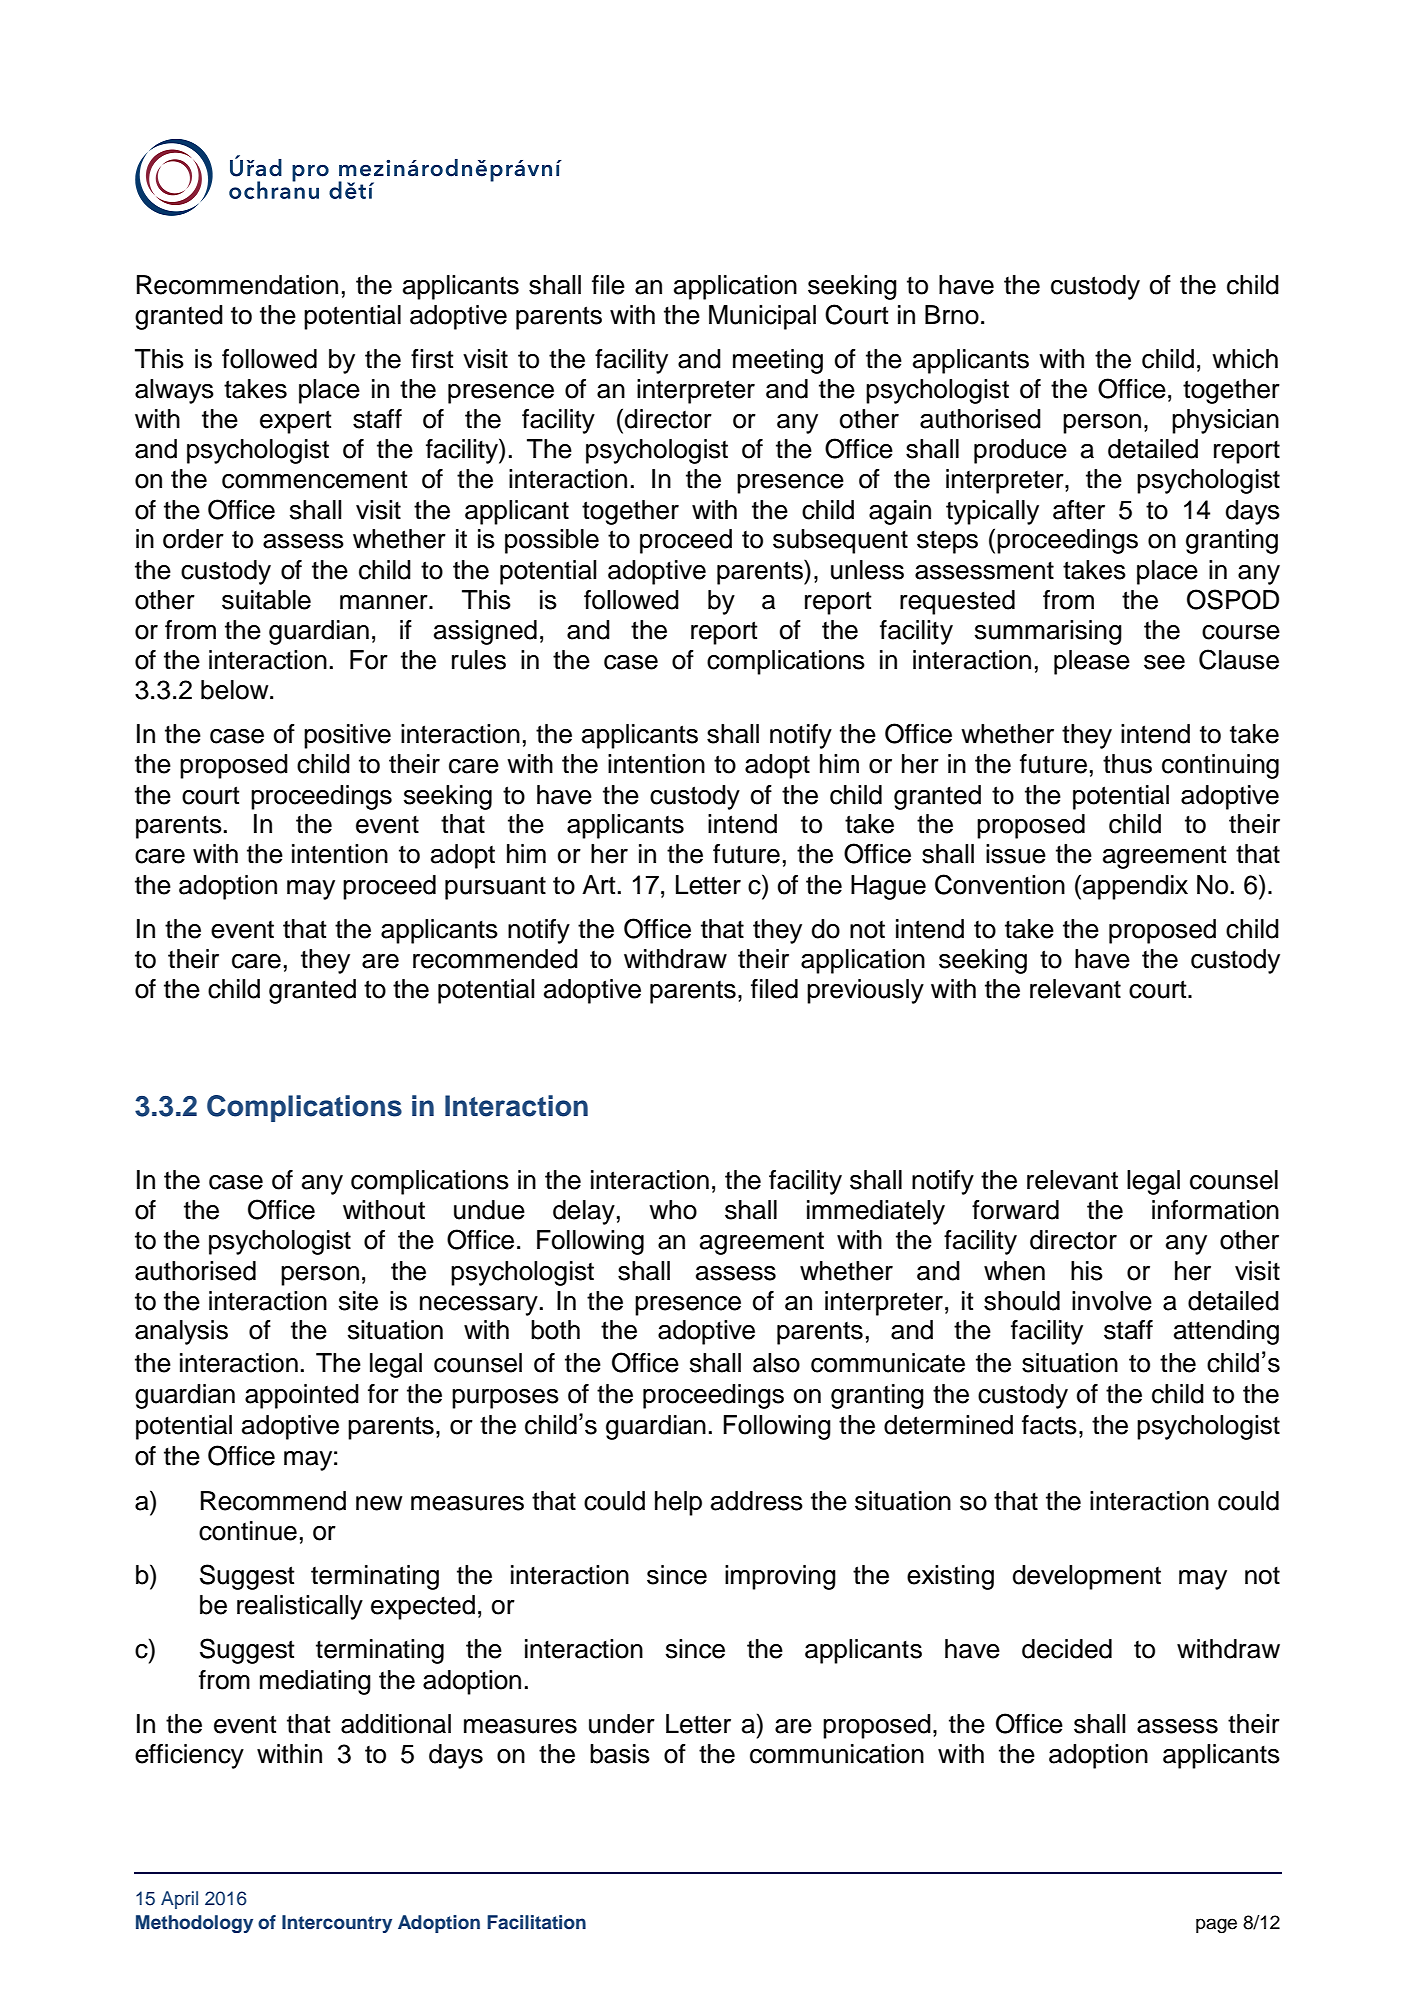  I want to click on Facilitation, so click(536, 1922).
